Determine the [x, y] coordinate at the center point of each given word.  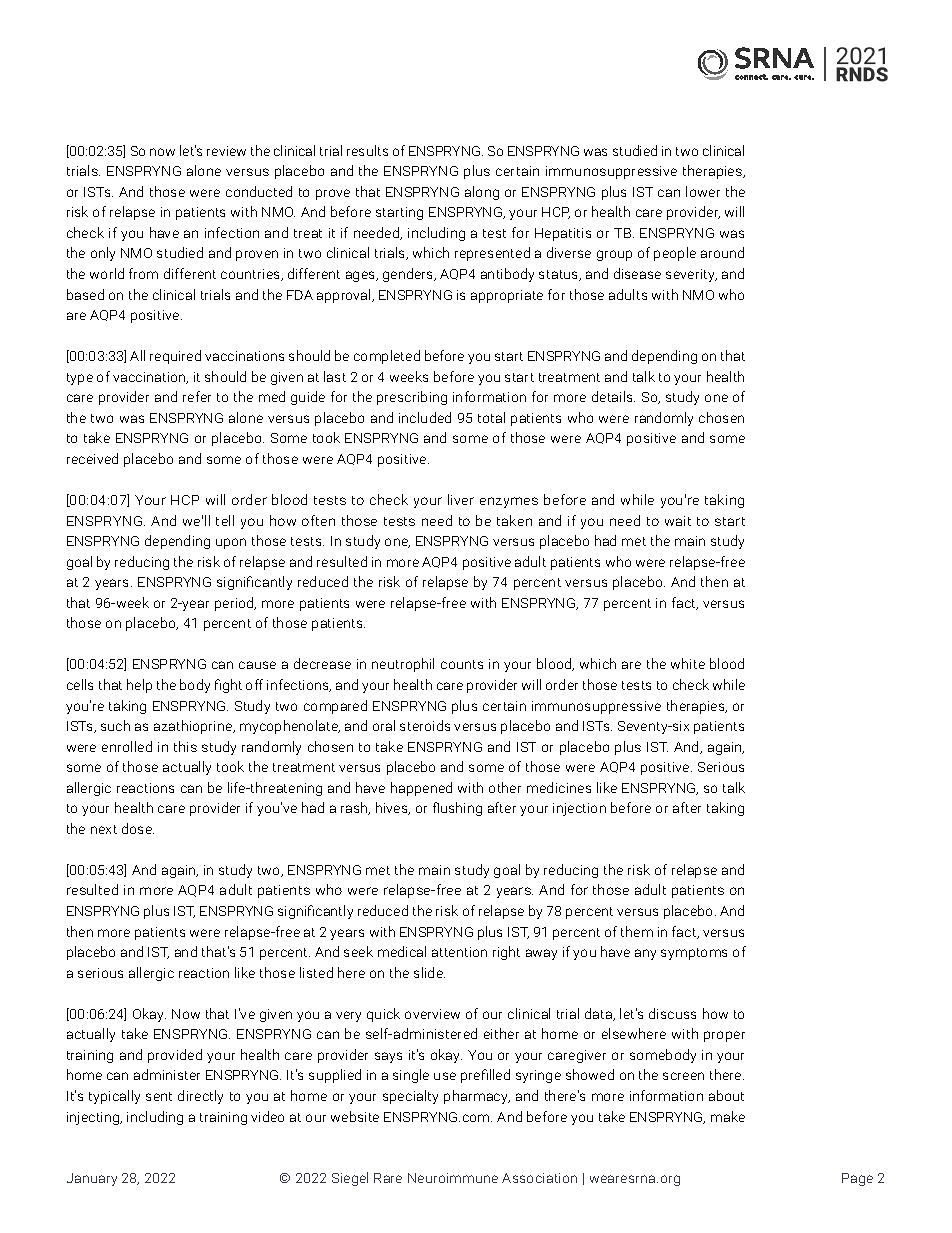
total [491, 417]
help [139, 686]
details [613, 396]
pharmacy [477, 1097]
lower [703, 191]
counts [462, 664]
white [688, 663]
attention [459, 952]
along [482, 193]
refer [197, 396]
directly [200, 1097]
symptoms [694, 954]
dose [138, 828]
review [226, 151]
